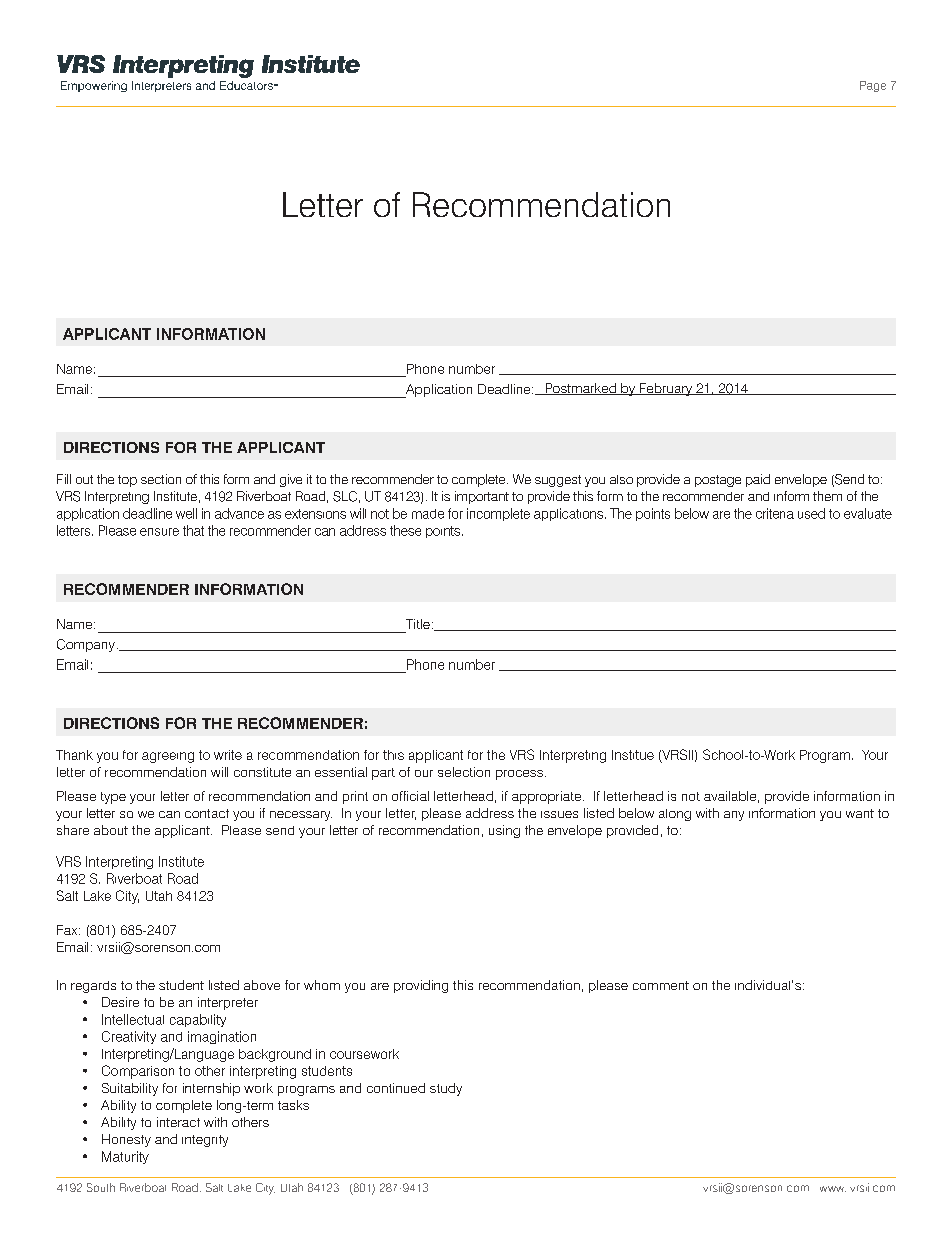 The height and width of the screenshot is (1233, 952). What do you see at coordinates (159, 532) in the screenshot?
I see `ensure` at bounding box center [159, 532].
